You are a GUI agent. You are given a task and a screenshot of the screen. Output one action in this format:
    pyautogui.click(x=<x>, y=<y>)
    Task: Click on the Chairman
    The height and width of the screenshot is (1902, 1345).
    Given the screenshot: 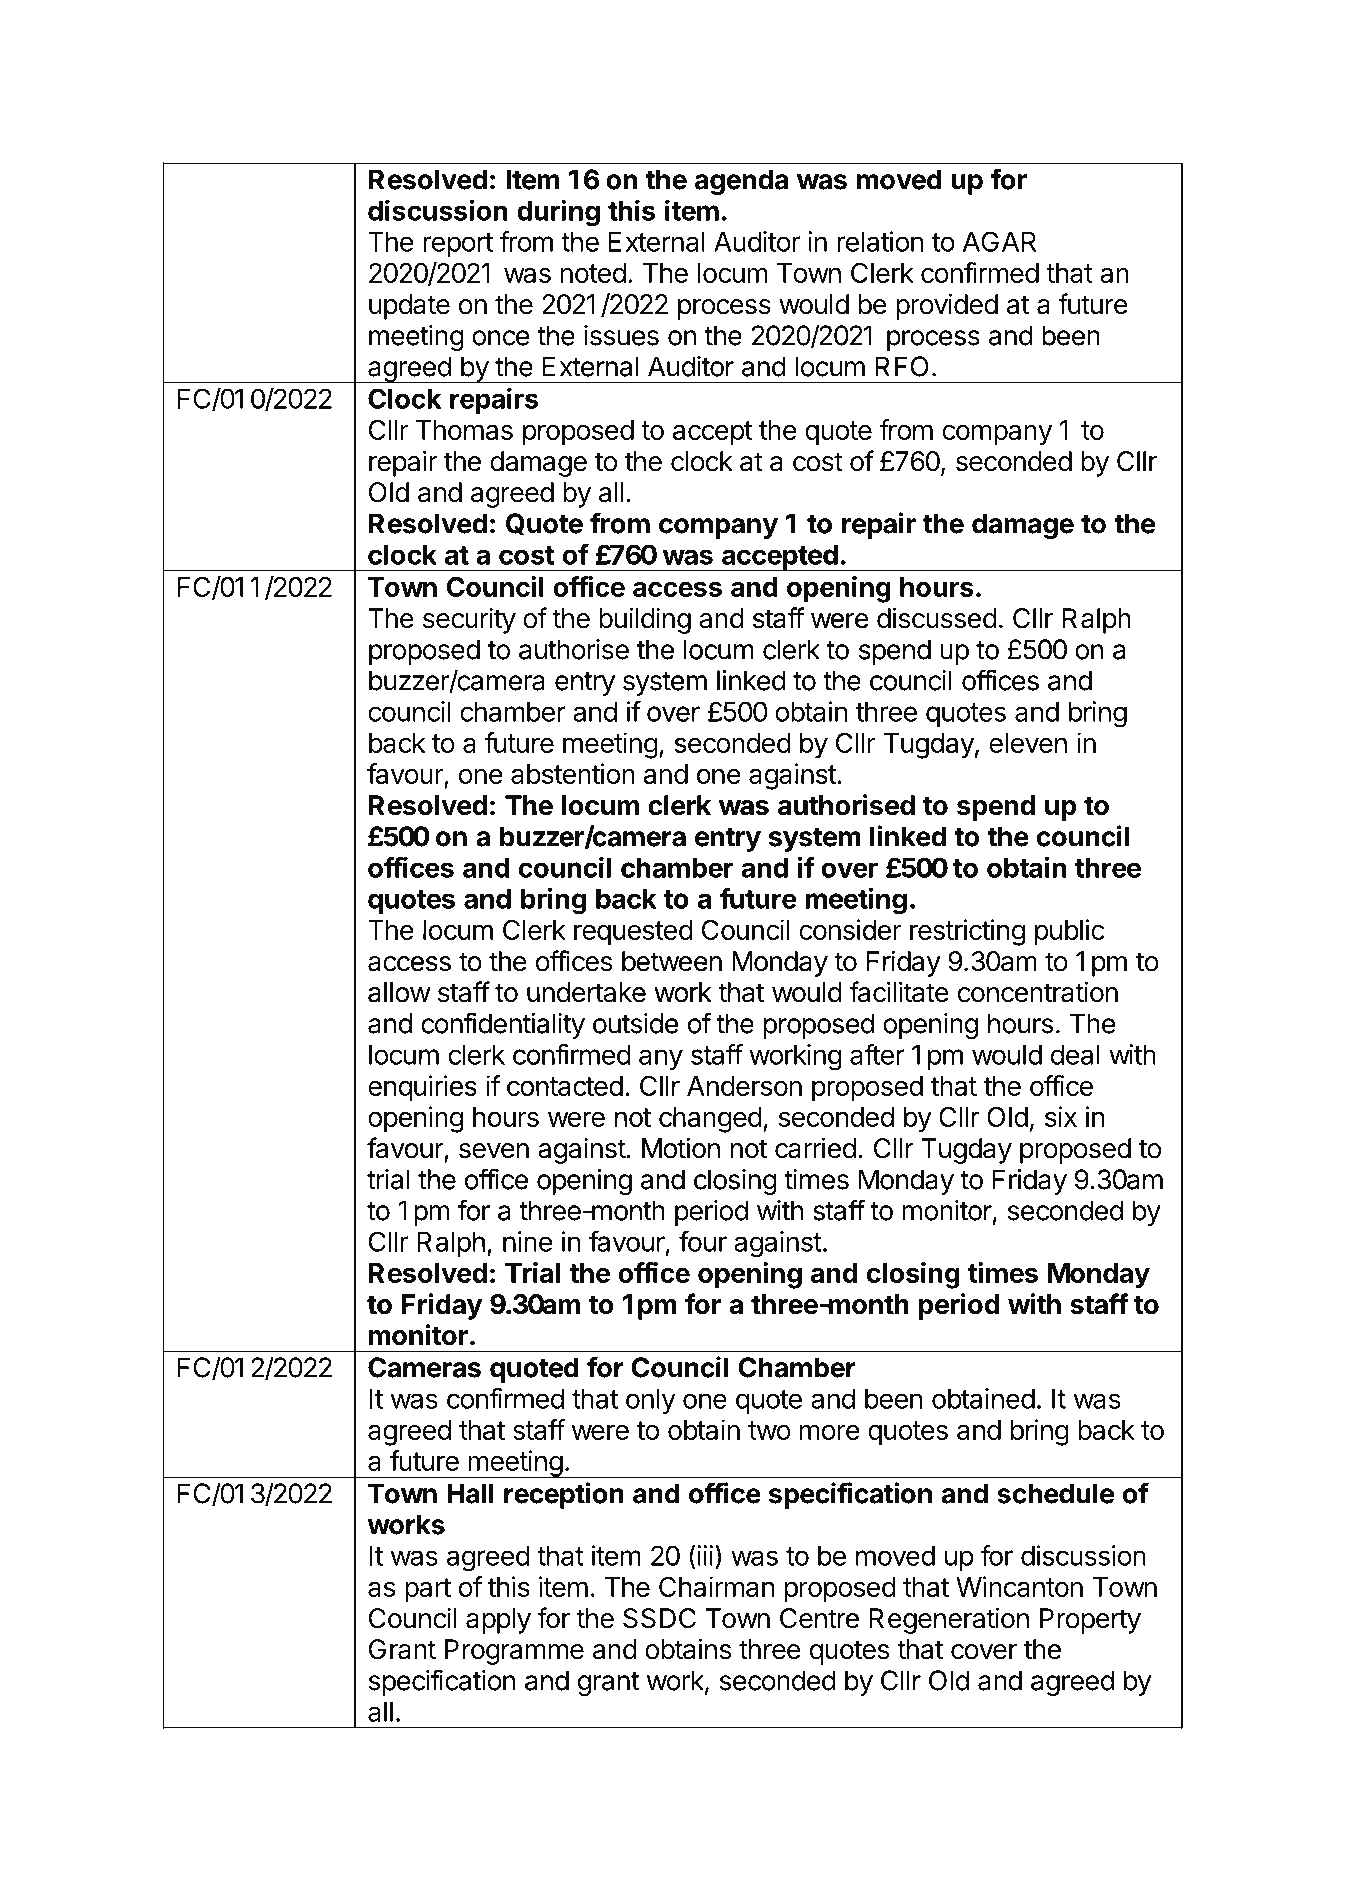 What is the action you would take?
    pyautogui.click(x=716, y=1586)
